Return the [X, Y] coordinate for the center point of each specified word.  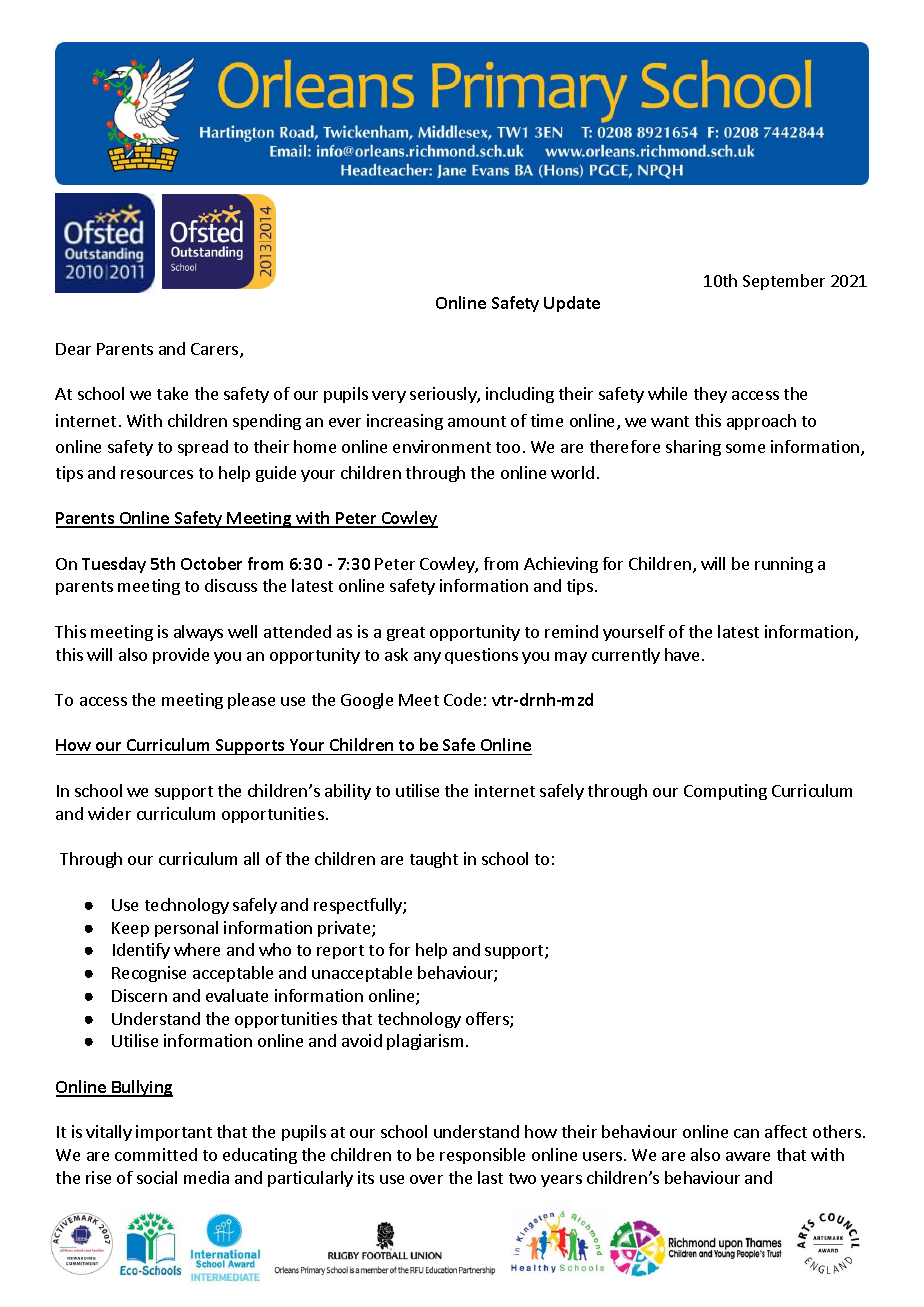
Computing [725, 792]
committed [156, 1154]
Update [572, 304]
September [784, 282]
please [251, 701]
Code [462, 699]
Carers [216, 350]
